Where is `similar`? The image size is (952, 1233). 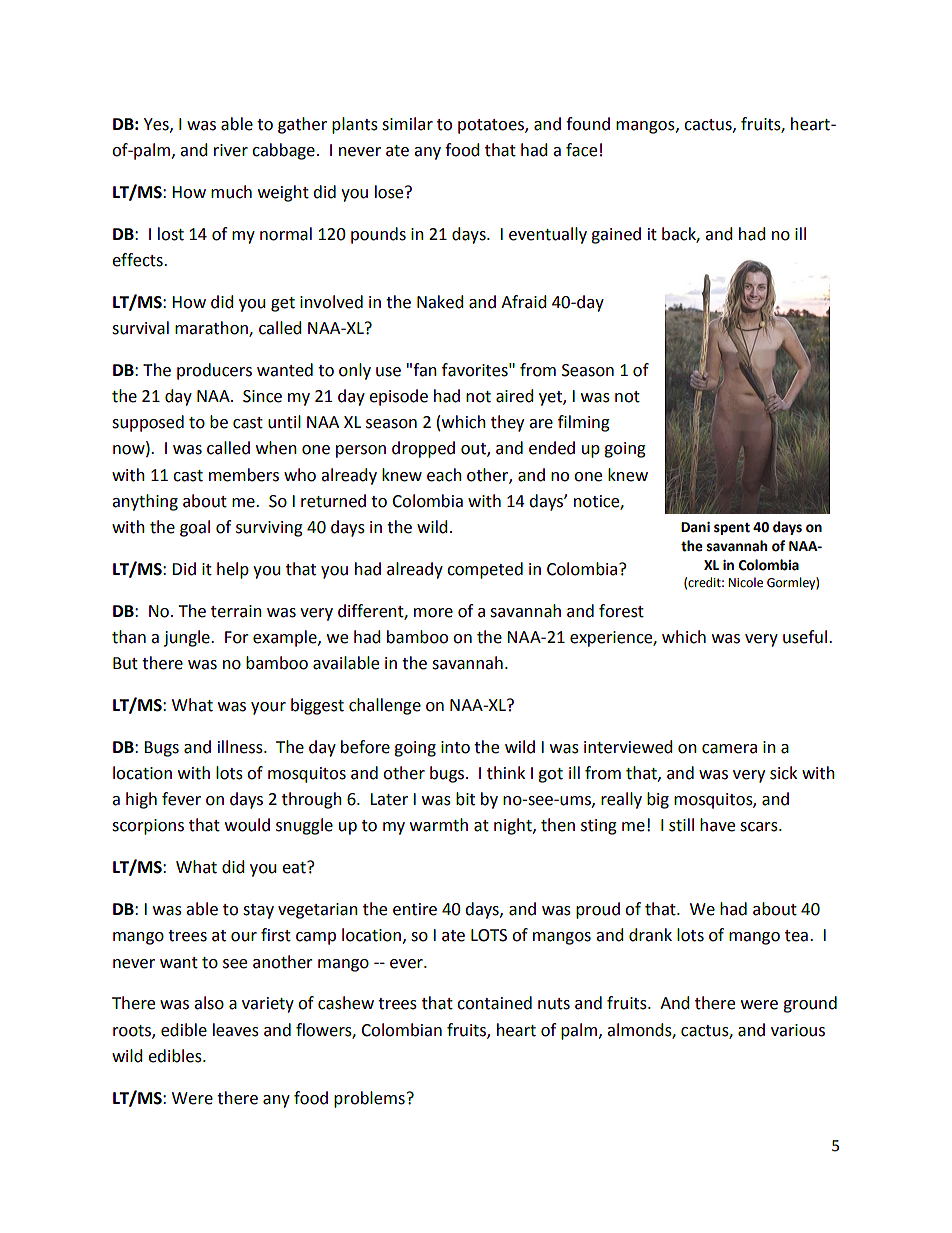 similar is located at coordinates (407, 124).
